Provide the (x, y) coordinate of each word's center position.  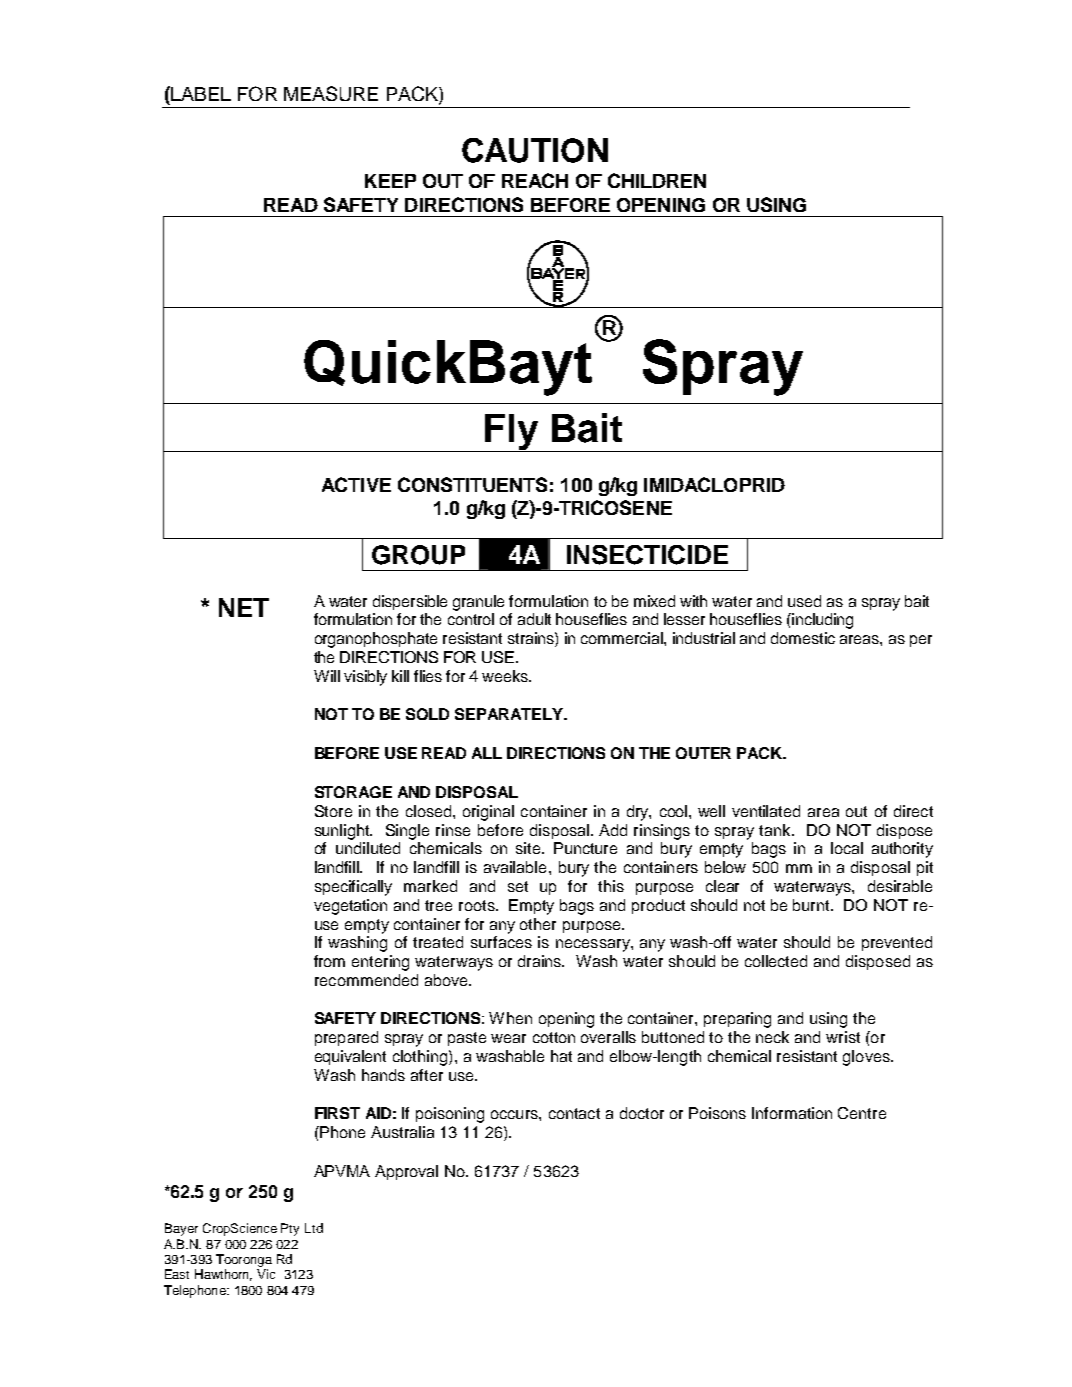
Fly (512, 433)
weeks (506, 676)
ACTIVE (356, 484)
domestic (803, 638)
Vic (266, 1274)
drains (541, 961)
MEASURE (331, 93)
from (329, 961)
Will (327, 676)
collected (776, 961)
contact (574, 1113)
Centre (862, 1113)
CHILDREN (657, 180)
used (804, 601)
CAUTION (535, 150)
